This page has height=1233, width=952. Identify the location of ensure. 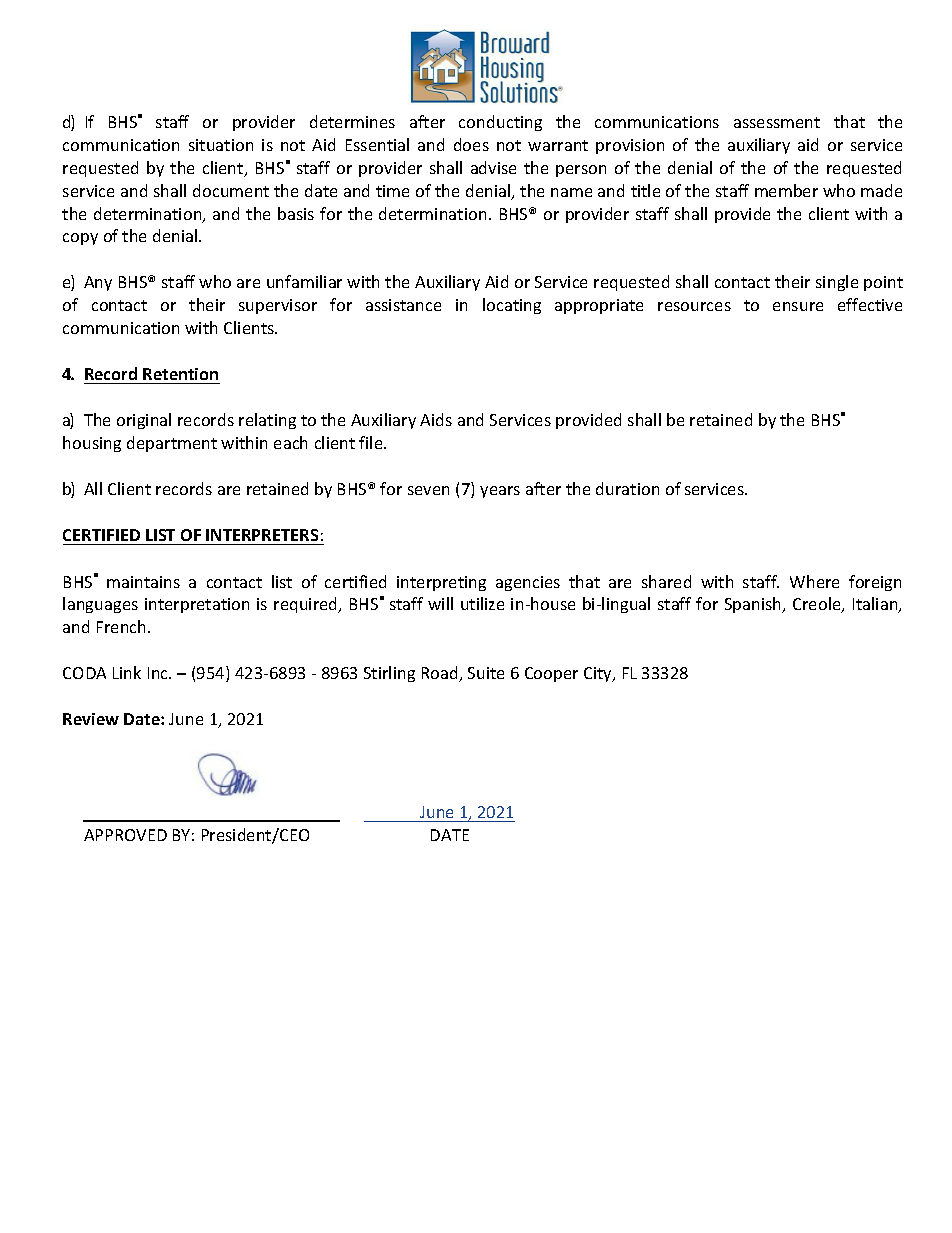
(798, 306).
